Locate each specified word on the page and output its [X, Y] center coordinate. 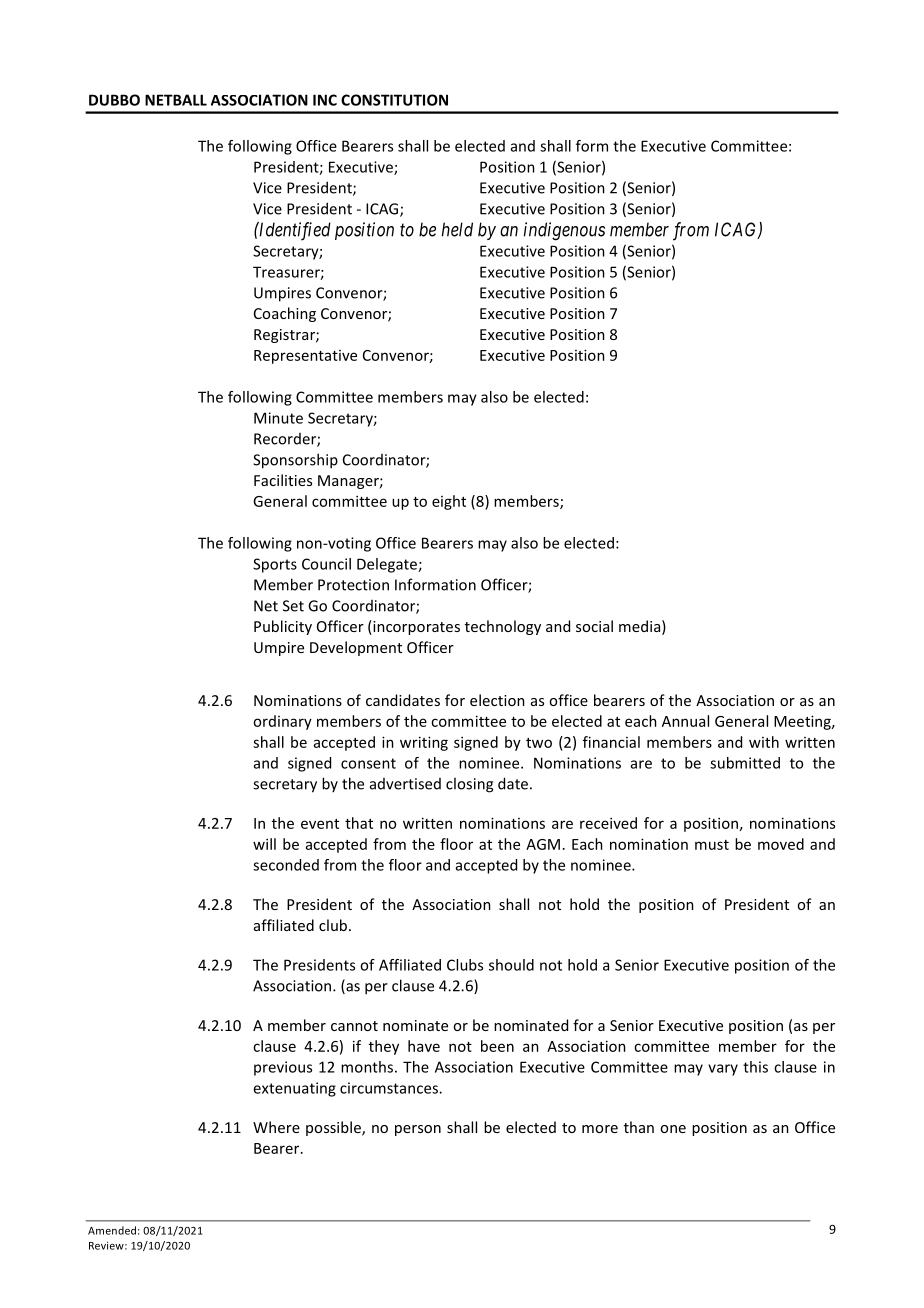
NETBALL [176, 100]
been [497, 1046]
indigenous [564, 231]
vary [723, 1070]
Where [276, 1127]
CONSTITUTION [394, 100]
